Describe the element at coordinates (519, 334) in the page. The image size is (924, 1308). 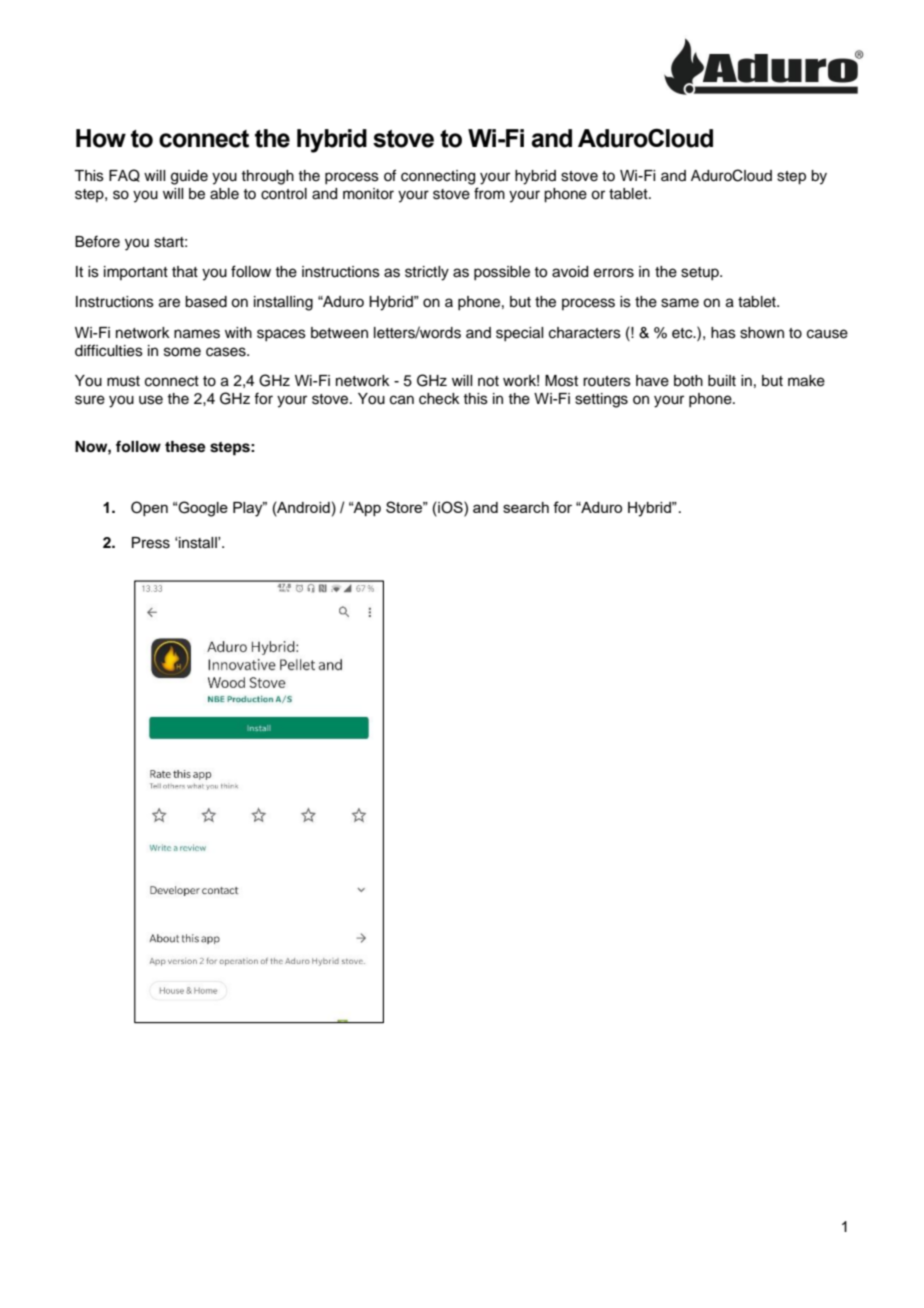
I see `special` at that location.
